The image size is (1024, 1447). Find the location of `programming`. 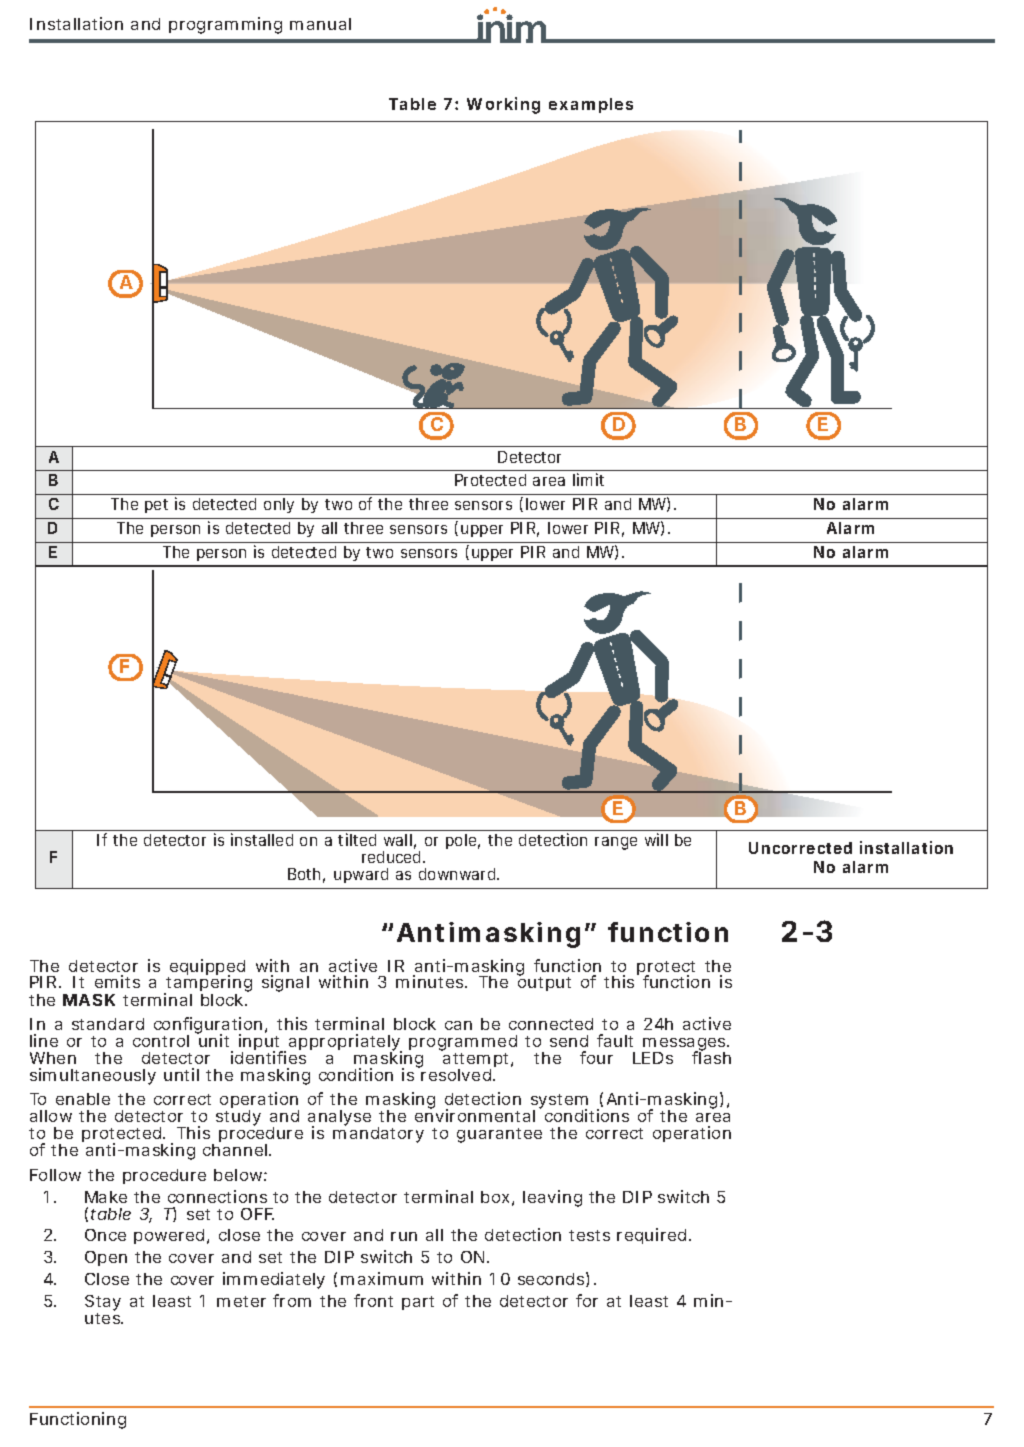

programming is located at coordinates (225, 25).
